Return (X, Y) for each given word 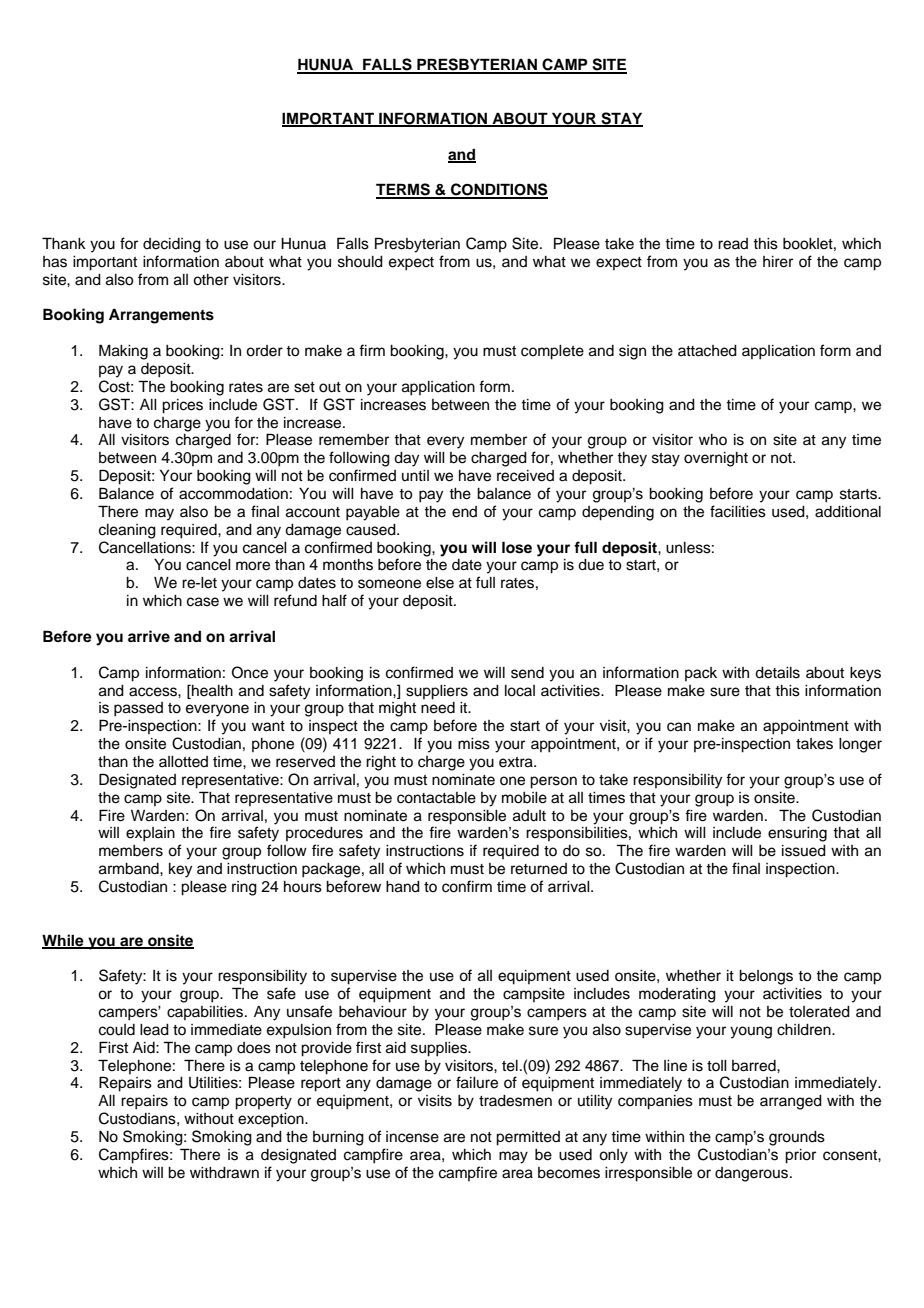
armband (130, 869)
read (733, 244)
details (777, 673)
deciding (172, 245)
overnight (716, 459)
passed (138, 709)
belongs (766, 977)
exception (272, 1120)
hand (403, 887)
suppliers (437, 692)
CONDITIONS (498, 190)
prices (182, 406)
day (406, 459)
